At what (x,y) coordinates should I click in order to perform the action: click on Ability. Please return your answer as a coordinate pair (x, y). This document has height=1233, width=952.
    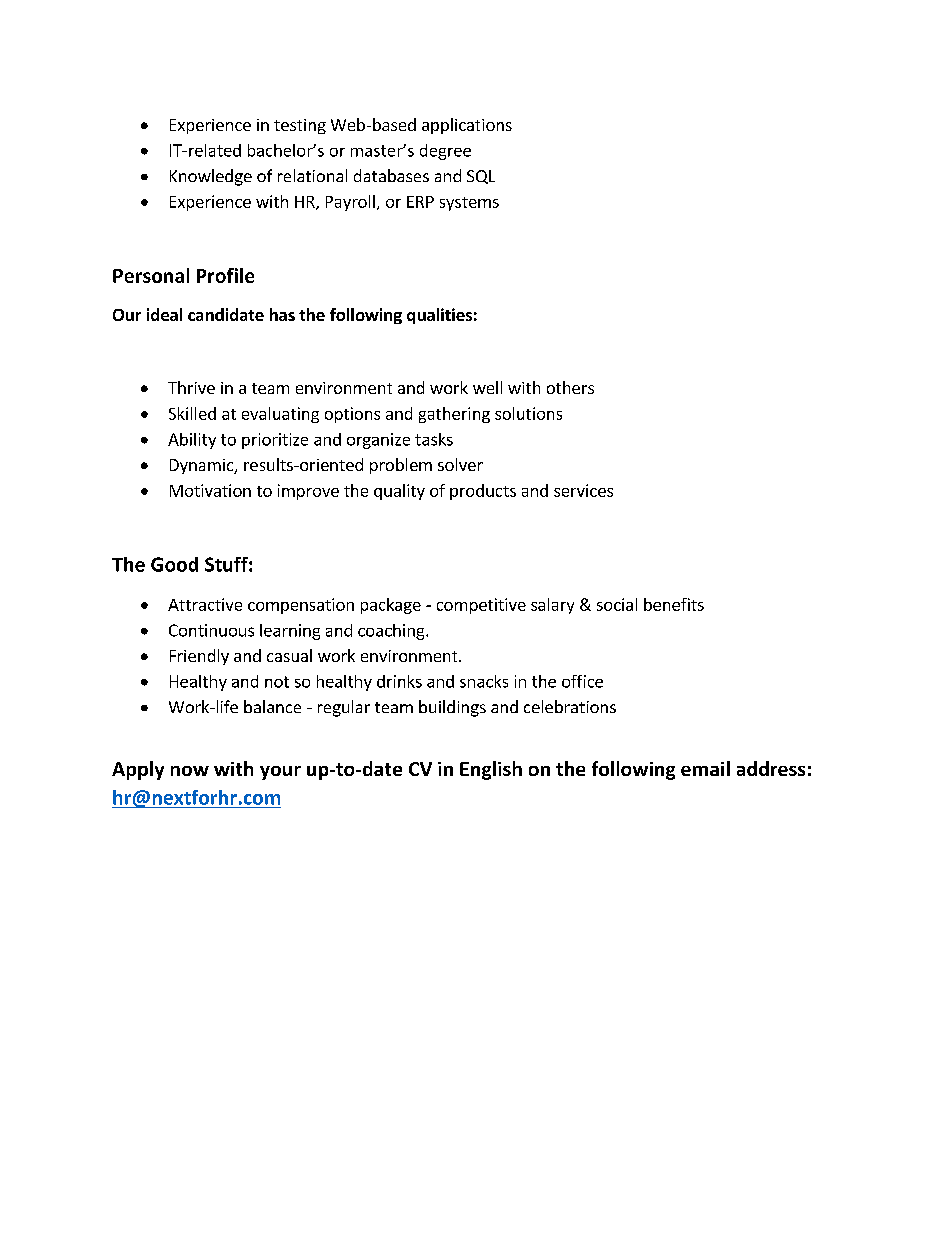
    Looking at the image, I should click on (192, 441).
